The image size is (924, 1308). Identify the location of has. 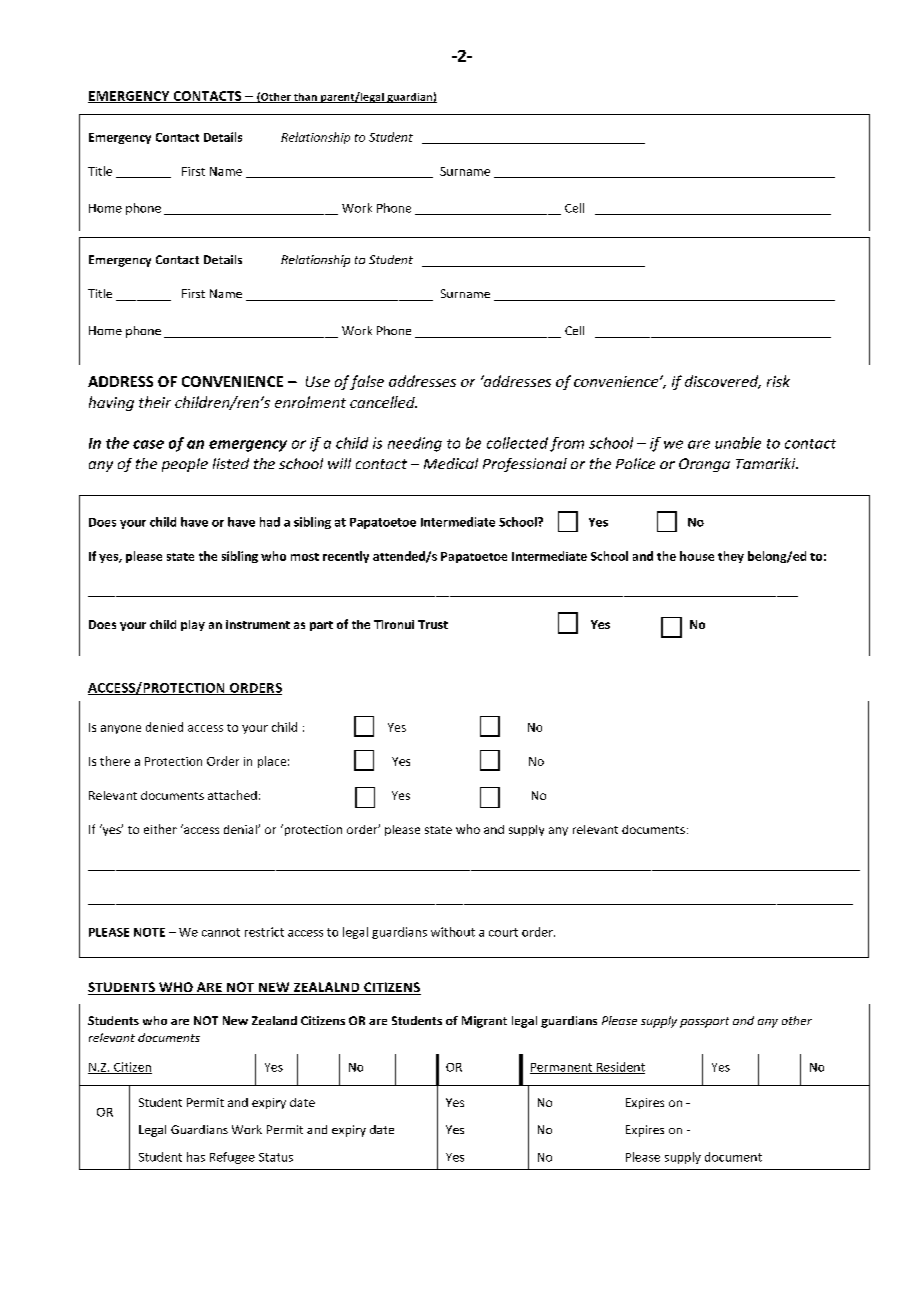
(196, 1157).
